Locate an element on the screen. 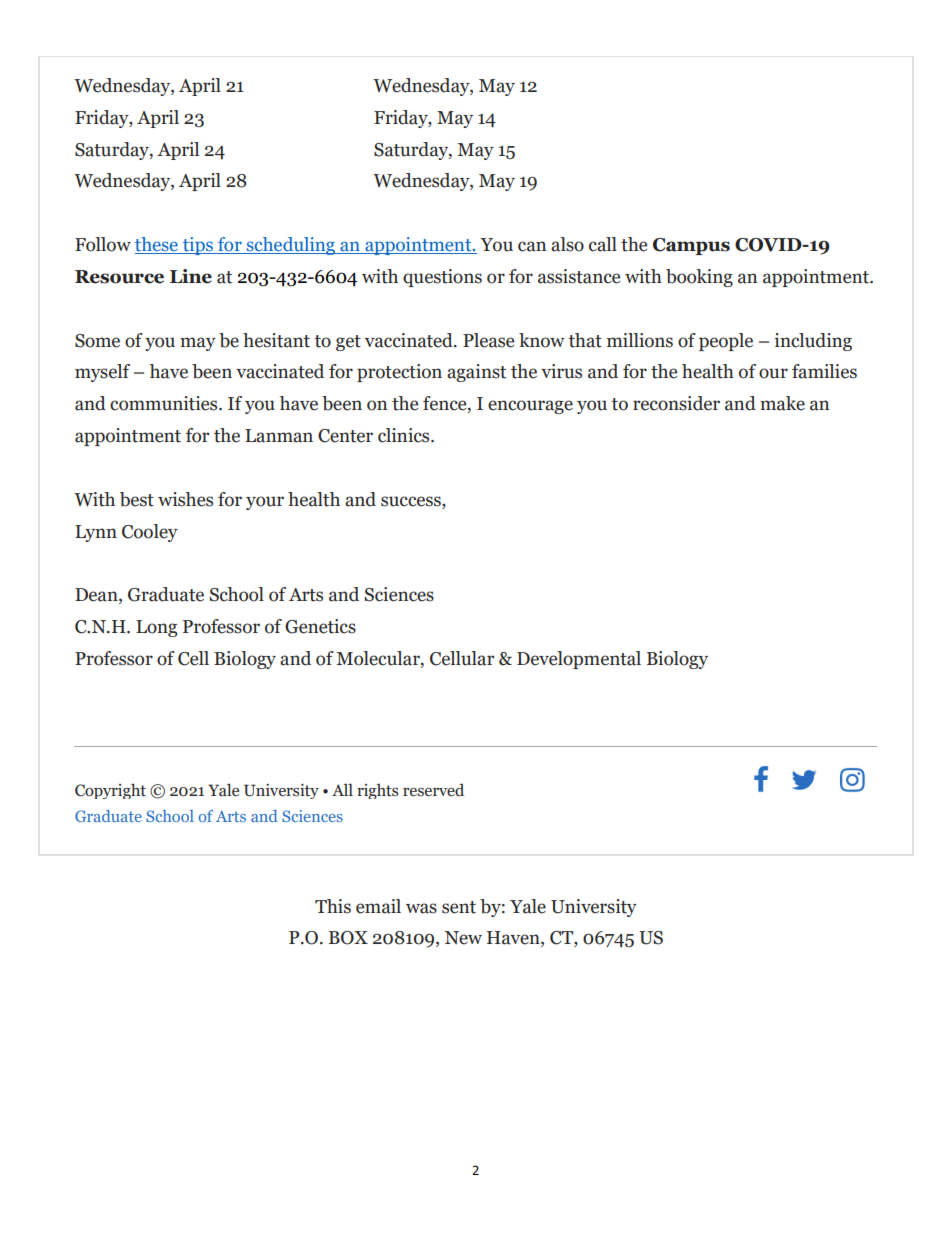 The image size is (952, 1233). booking is located at coordinates (699, 278).
